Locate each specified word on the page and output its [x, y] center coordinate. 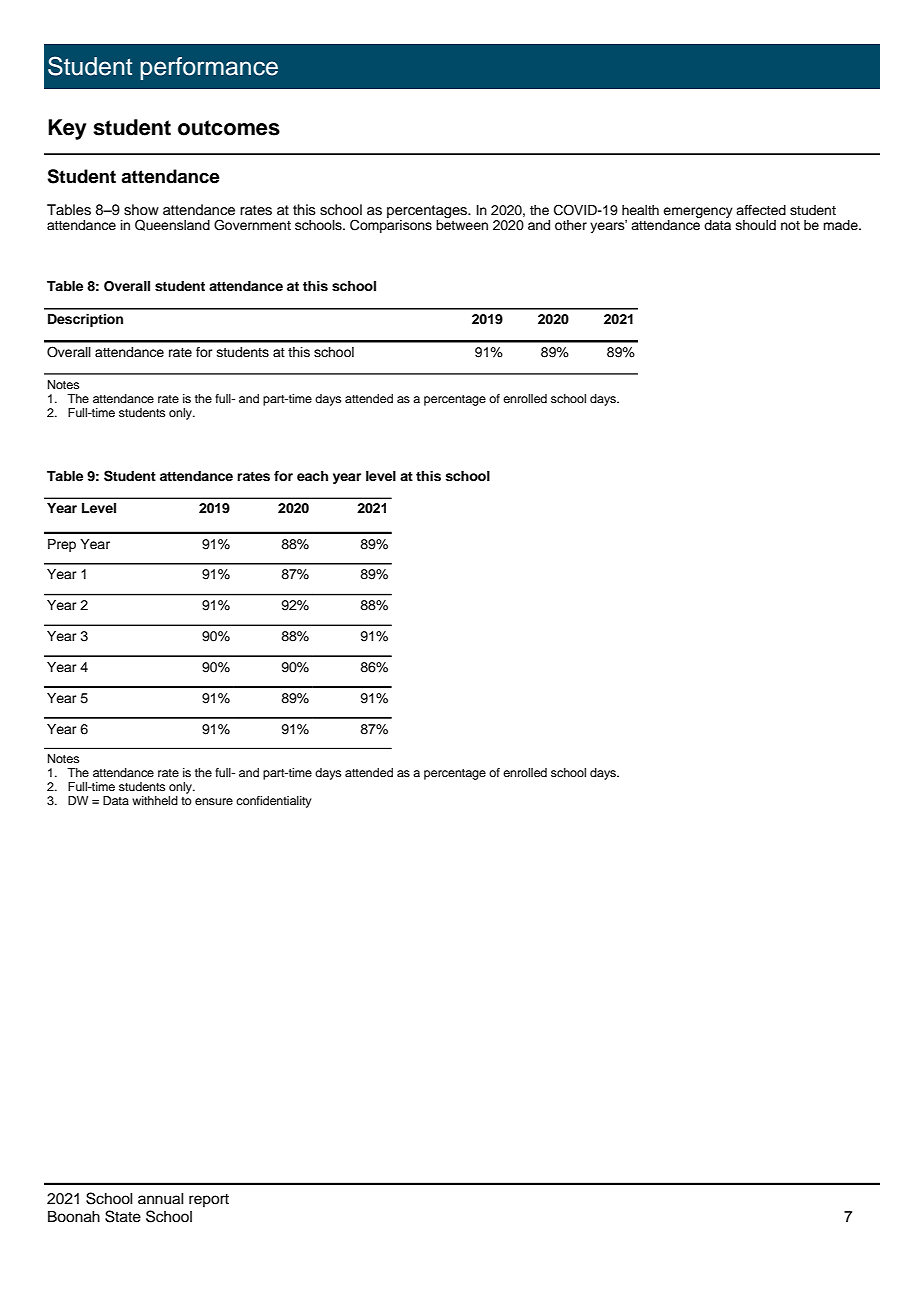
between [462, 224]
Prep [62, 545]
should [756, 225]
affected [761, 210]
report [209, 1200]
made [841, 225]
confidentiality [274, 802]
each [312, 476]
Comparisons [391, 226]
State [123, 1216]
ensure [214, 801]
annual [161, 1199]
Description [85, 320]
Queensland [172, 225]
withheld [155, 800]
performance [209, 68]
